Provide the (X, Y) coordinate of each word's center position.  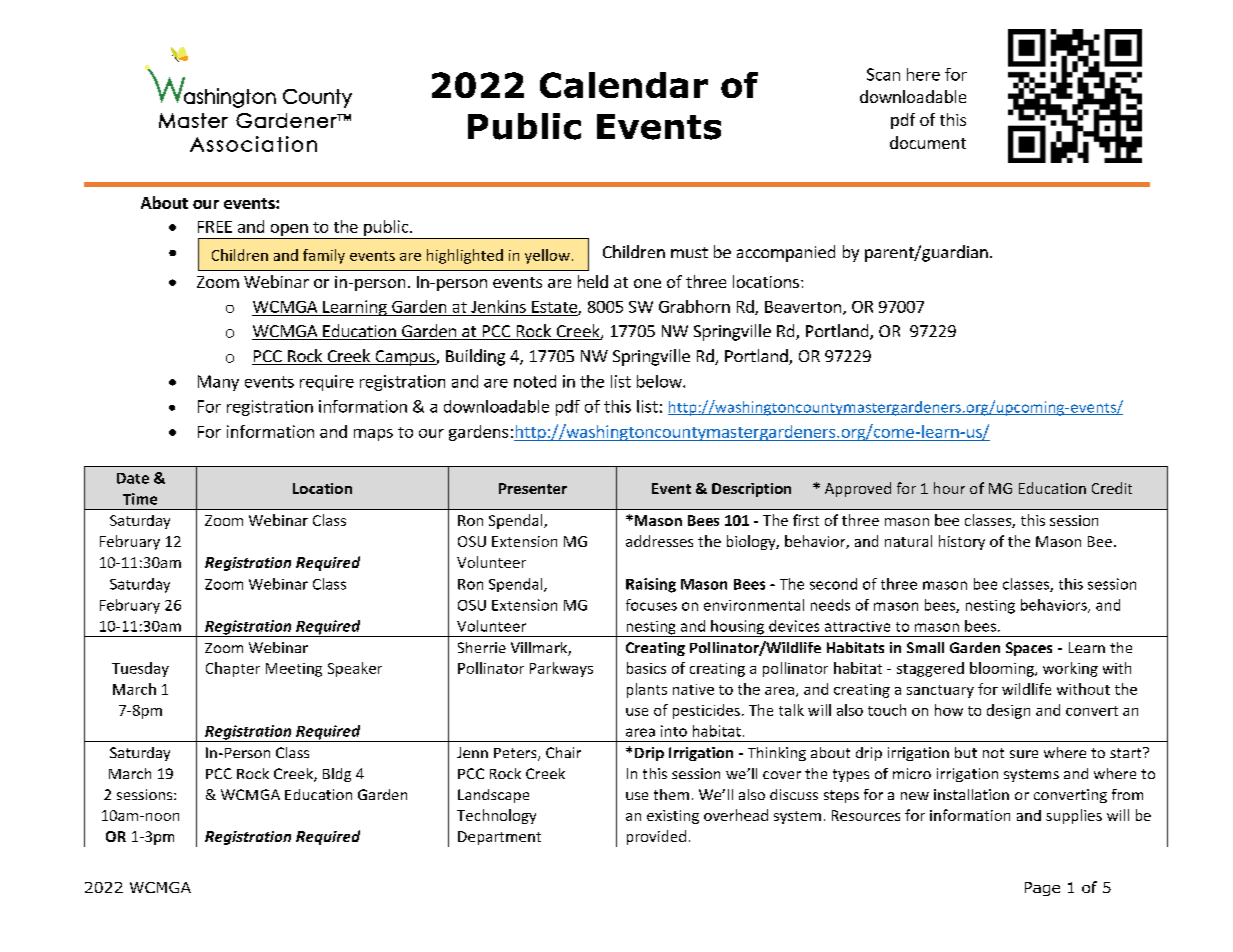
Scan (883, 74)
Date (133, 478)
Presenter (533, 488)
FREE (215, 227)
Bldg (337, 775)
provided (656, 837)
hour (949, 488)
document (928, 142)
